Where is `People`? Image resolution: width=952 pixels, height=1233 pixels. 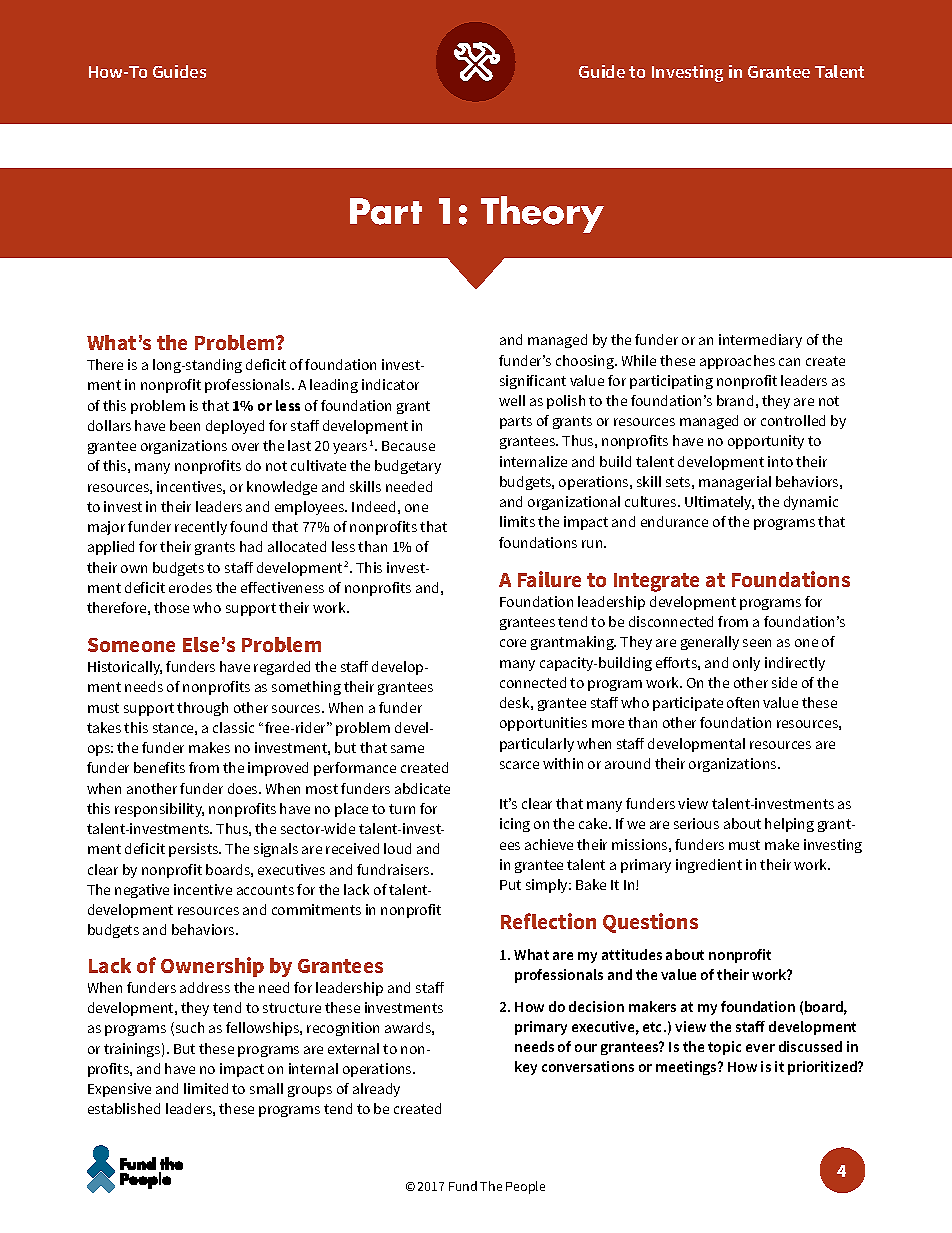 People is located at coordinates (525, 1187).
